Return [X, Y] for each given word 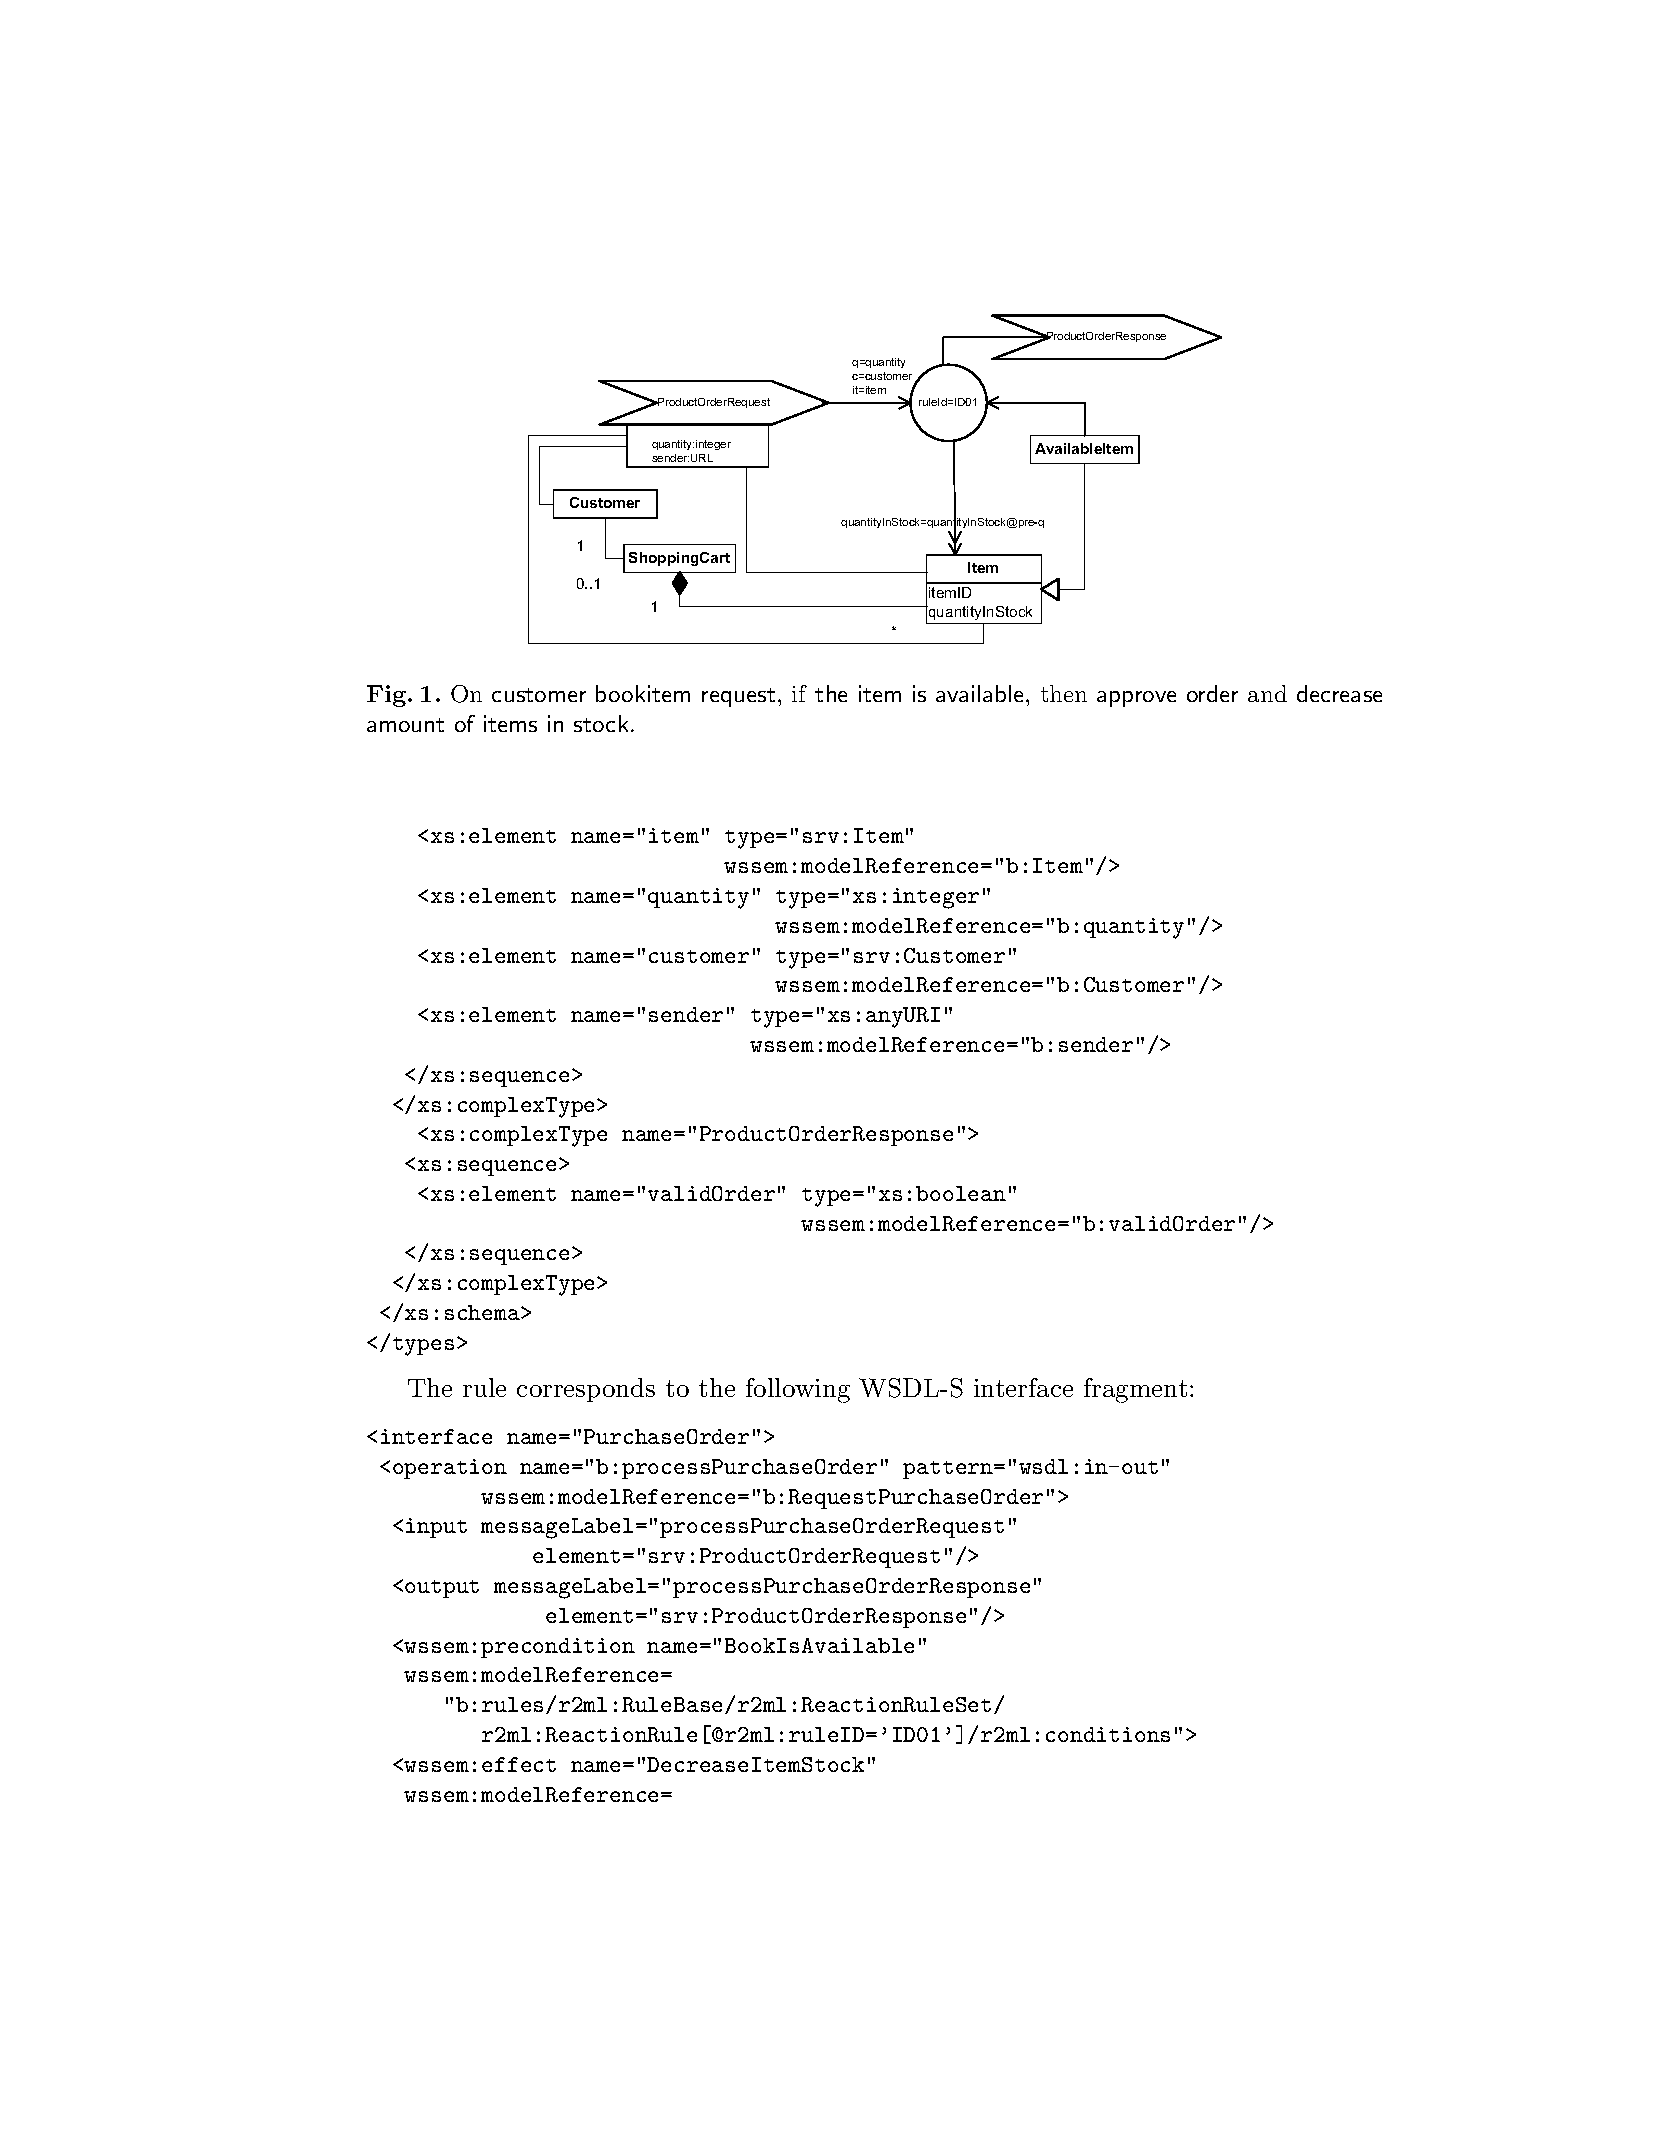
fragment [1135, 1390]
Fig [388, 696]
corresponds [586, 1390]
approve [1136, 699]
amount [405, 725]
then [1064, 693]
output [442, 1589]
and [1267, 693]
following [798, 1390]
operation [450, 1469]
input [436, 1528]
